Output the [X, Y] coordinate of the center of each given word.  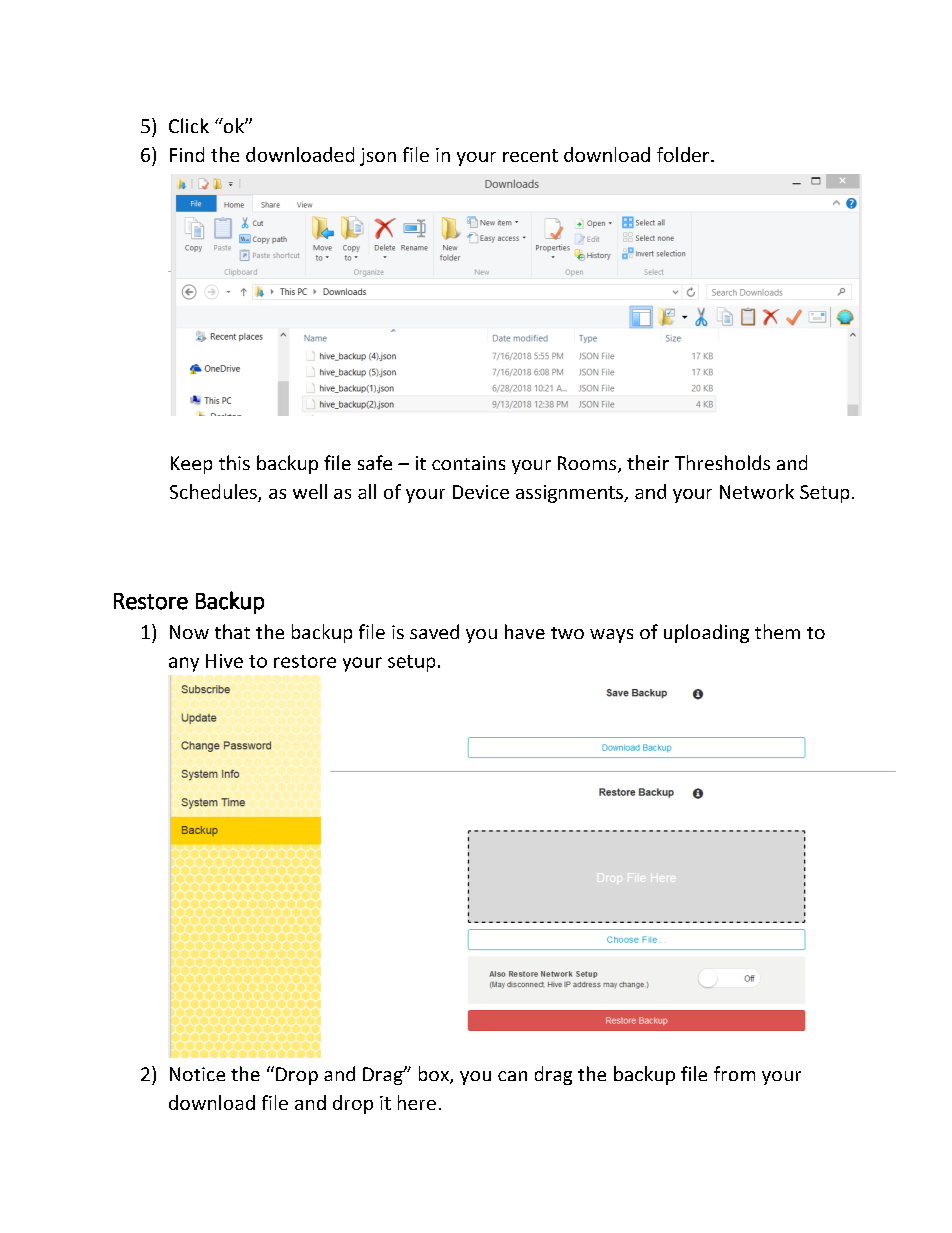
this [234, 462]
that [232, 631]
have [525, 631]
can [512, 1076]
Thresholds [722, 462]
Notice [197, 1074]
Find [187, 154]
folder [684, 154]
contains [468, 463]
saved [434, 631]
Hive [224, 661]
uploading [706, 633]
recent [530, 155]
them [777, 631]
